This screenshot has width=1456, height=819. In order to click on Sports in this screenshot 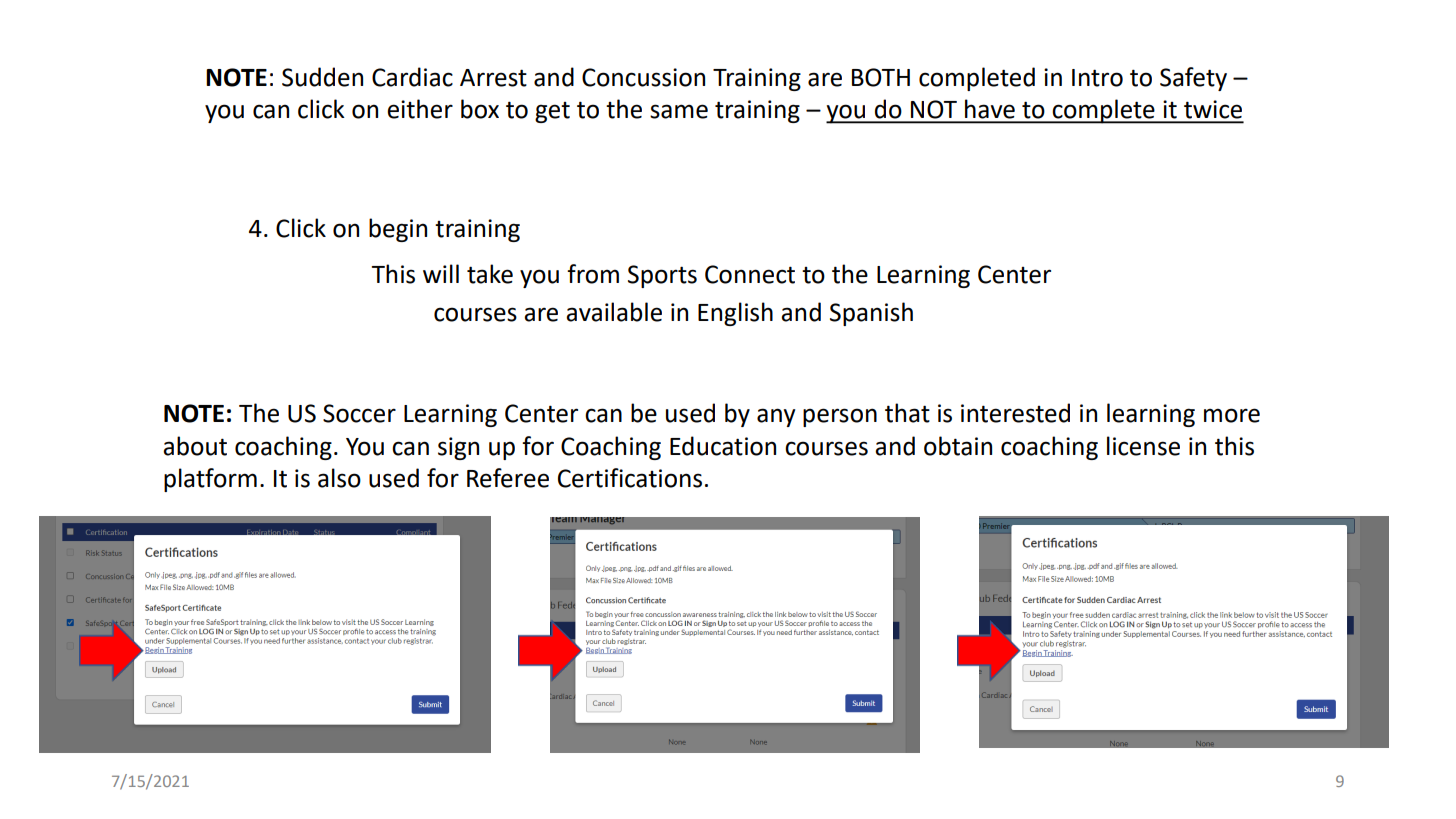, I will do `click(662, 276)`.
